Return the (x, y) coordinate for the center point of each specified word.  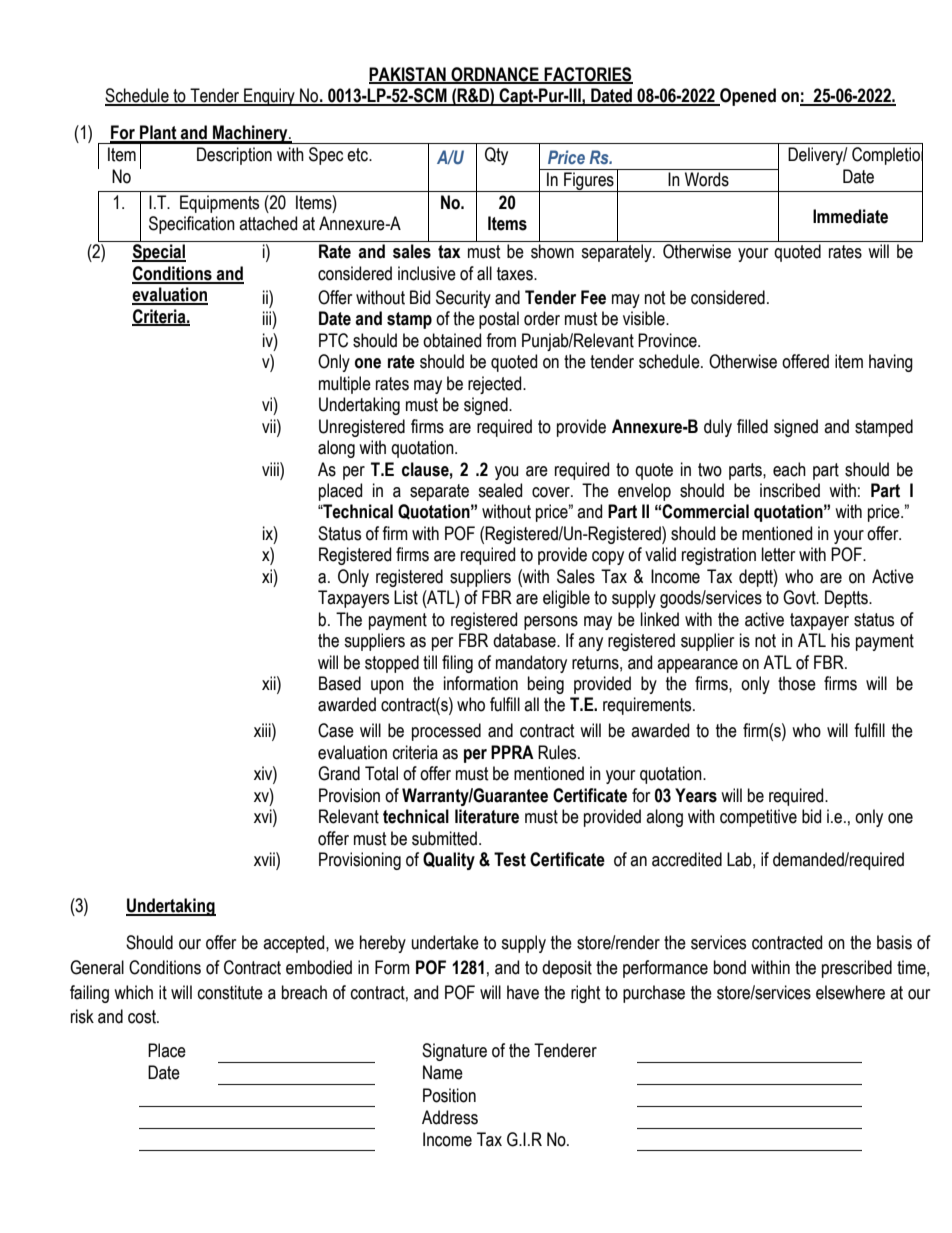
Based (340, 683)
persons (551, 623)
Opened (747, 97)
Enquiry (269, 97)
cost (143, 1017)
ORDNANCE (495, 75)
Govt (800, 597)
